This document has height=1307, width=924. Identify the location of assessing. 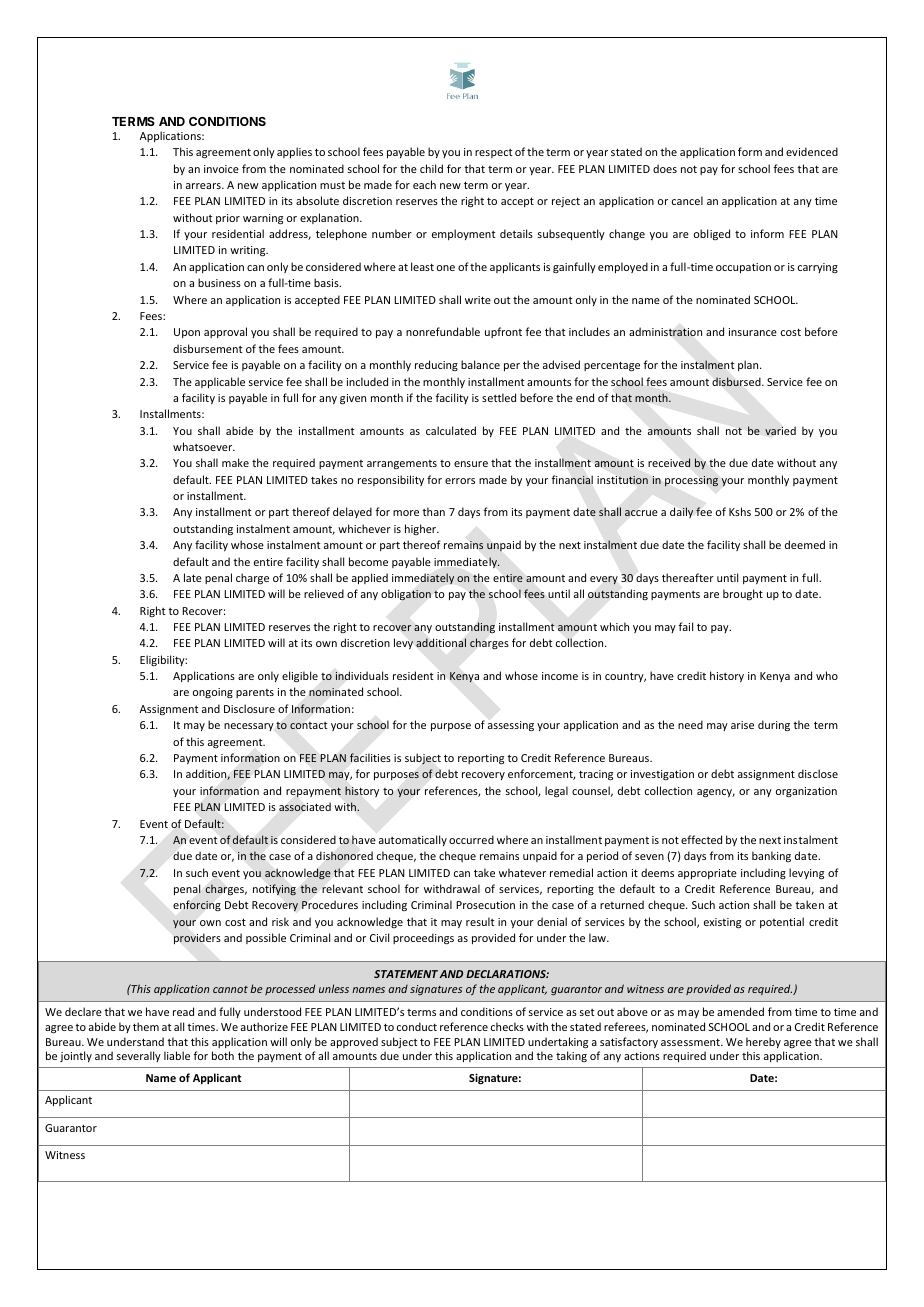
(511, 726).
